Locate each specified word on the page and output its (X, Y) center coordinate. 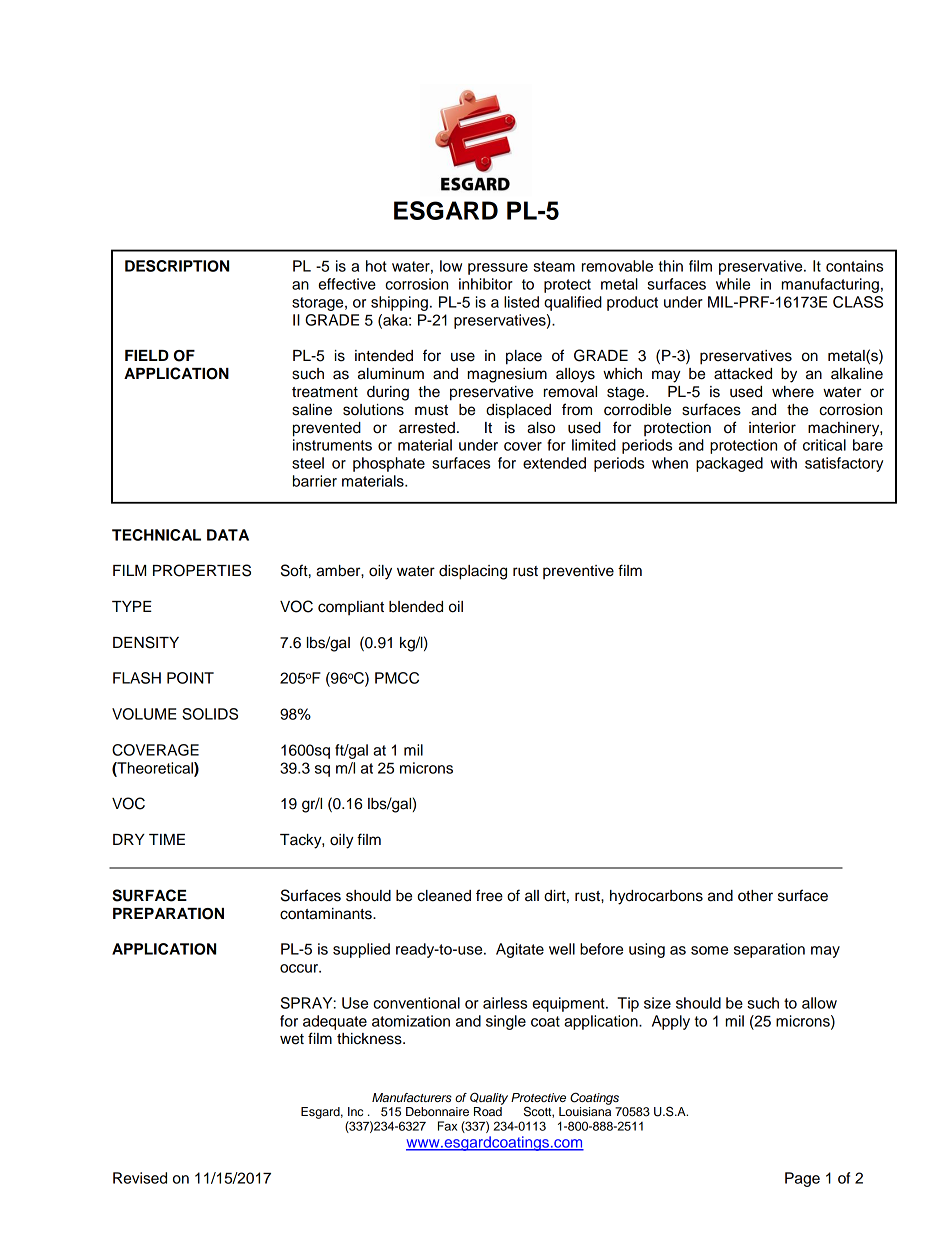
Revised (140, 1178)
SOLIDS (210, 714)
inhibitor (486, 284)
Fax (447, 1126)
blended (416, 607)
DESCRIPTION (177, 266)
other (755, 896)
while (733, 284)
